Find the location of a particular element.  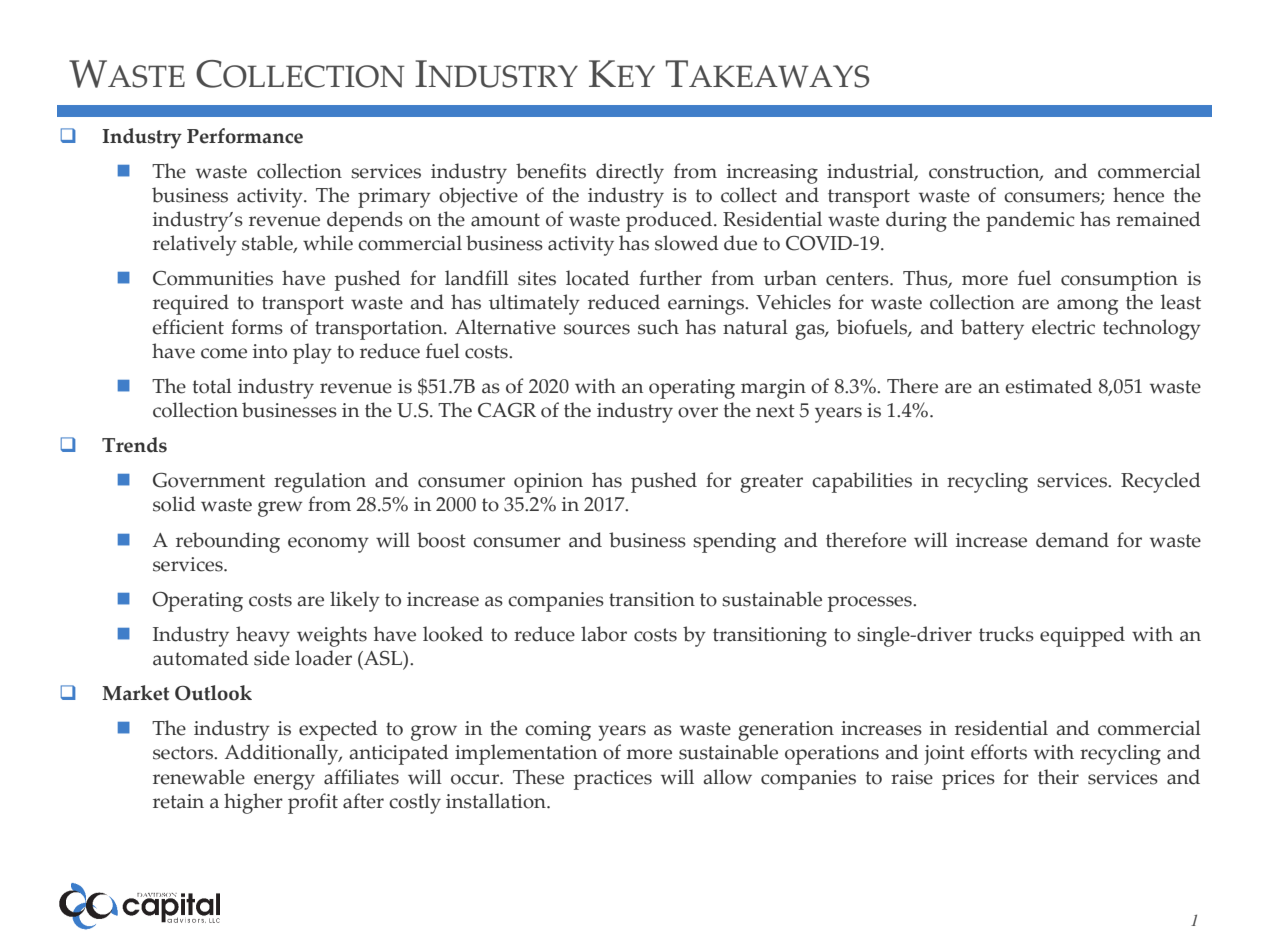

heavy is located at coordinates (263, 636).
